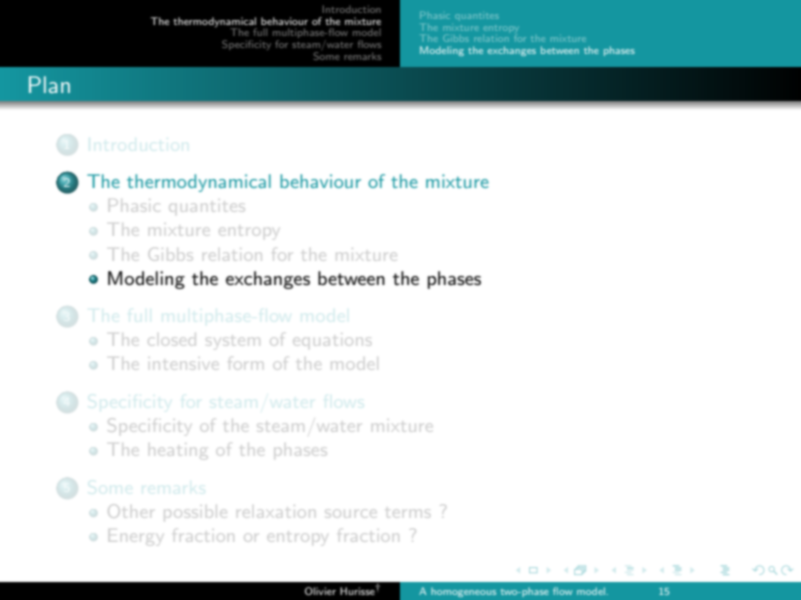 The width and height of the document is (801, 600). Describe the element at coordinates (233, 343) in the document. I see `system` at that location.
